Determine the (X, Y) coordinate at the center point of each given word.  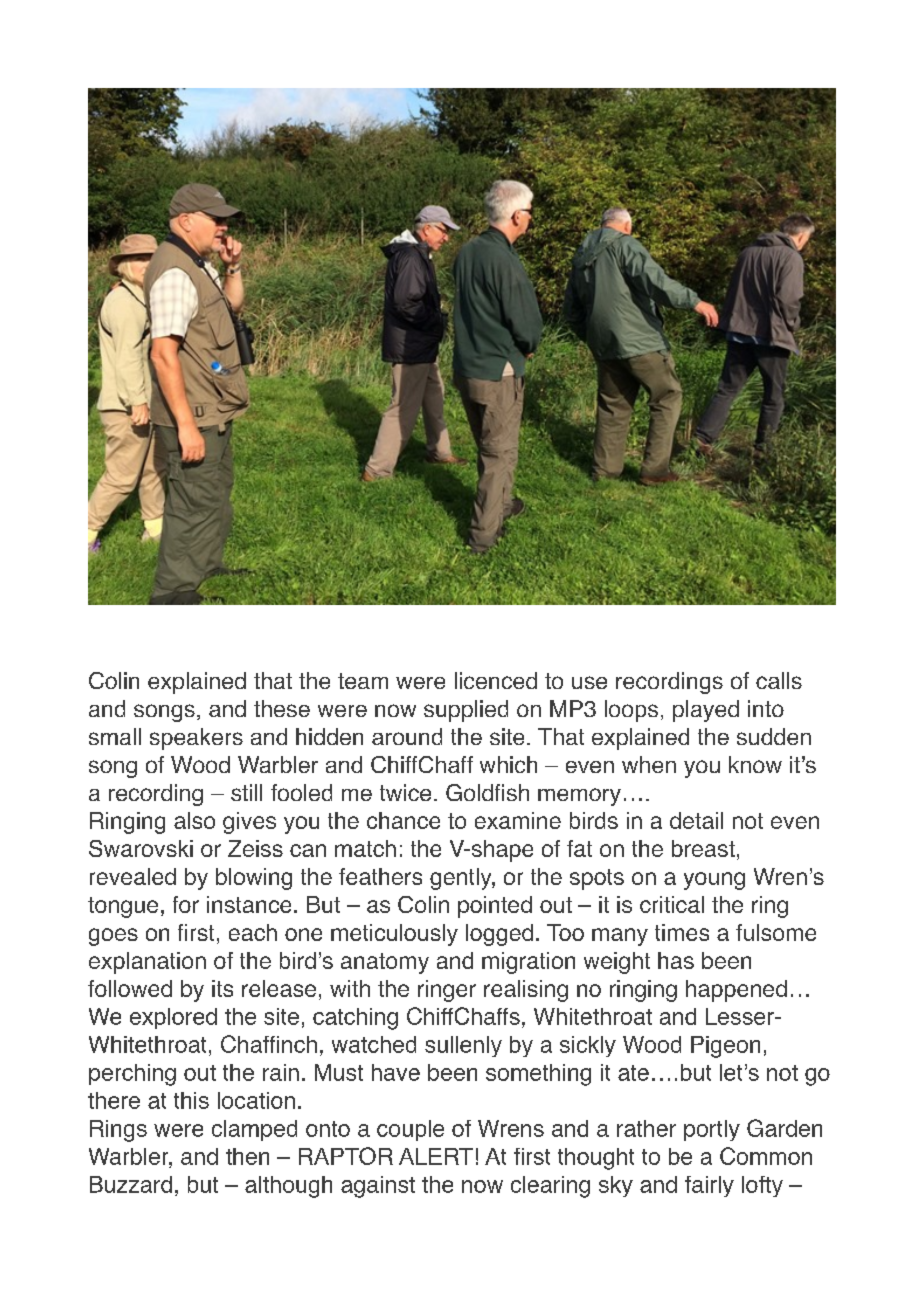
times (682, 932)
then (247, 1156)
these (282, 708)
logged (499, 935)
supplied (466, 711)
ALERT (436, 1156)
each (253, 932)
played (706, 711)
